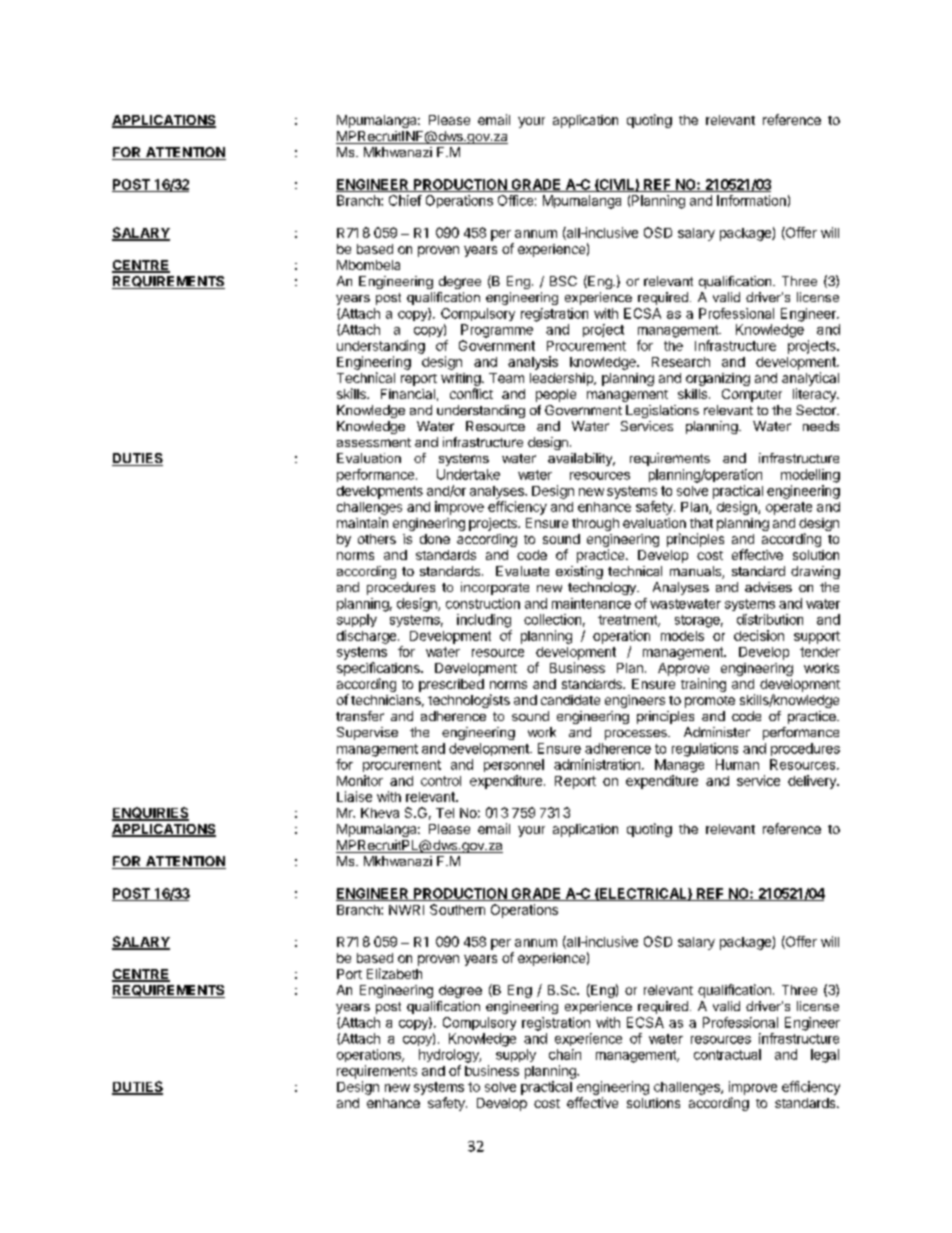  Describe the element at coordinates (445, 813) in the screenshot. I see `Tel` at that location.
